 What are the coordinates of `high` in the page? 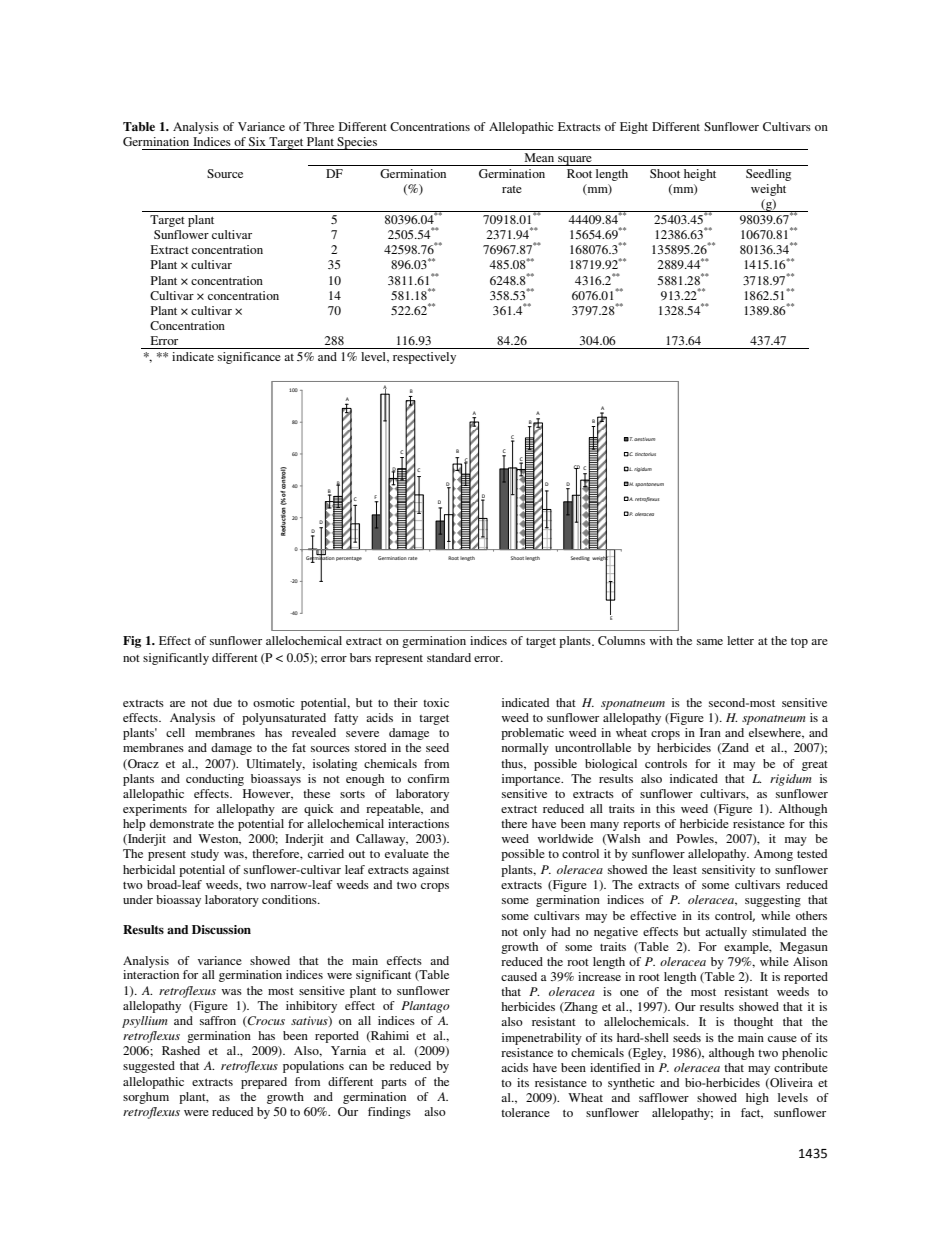 It's located at (757, 1099).
